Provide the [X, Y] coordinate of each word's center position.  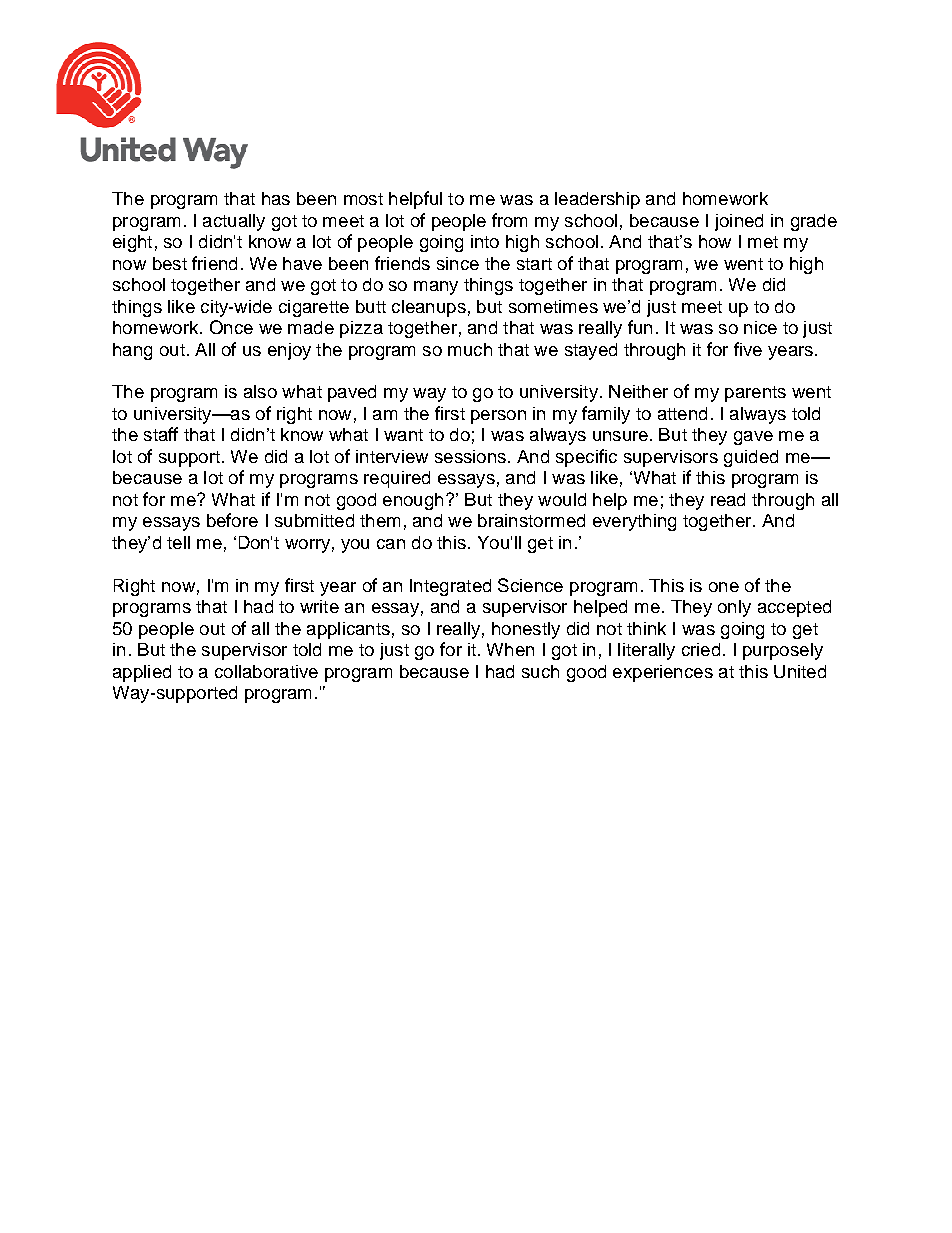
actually [234, 222]
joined [739, 222]
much [470, 349]
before [232, 520]
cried [701, 649]
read [728, 499]
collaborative [266, 671]
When [510, 649]
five [748, 349]
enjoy [289, 351]
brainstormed [531, 520]
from [509, 220]
